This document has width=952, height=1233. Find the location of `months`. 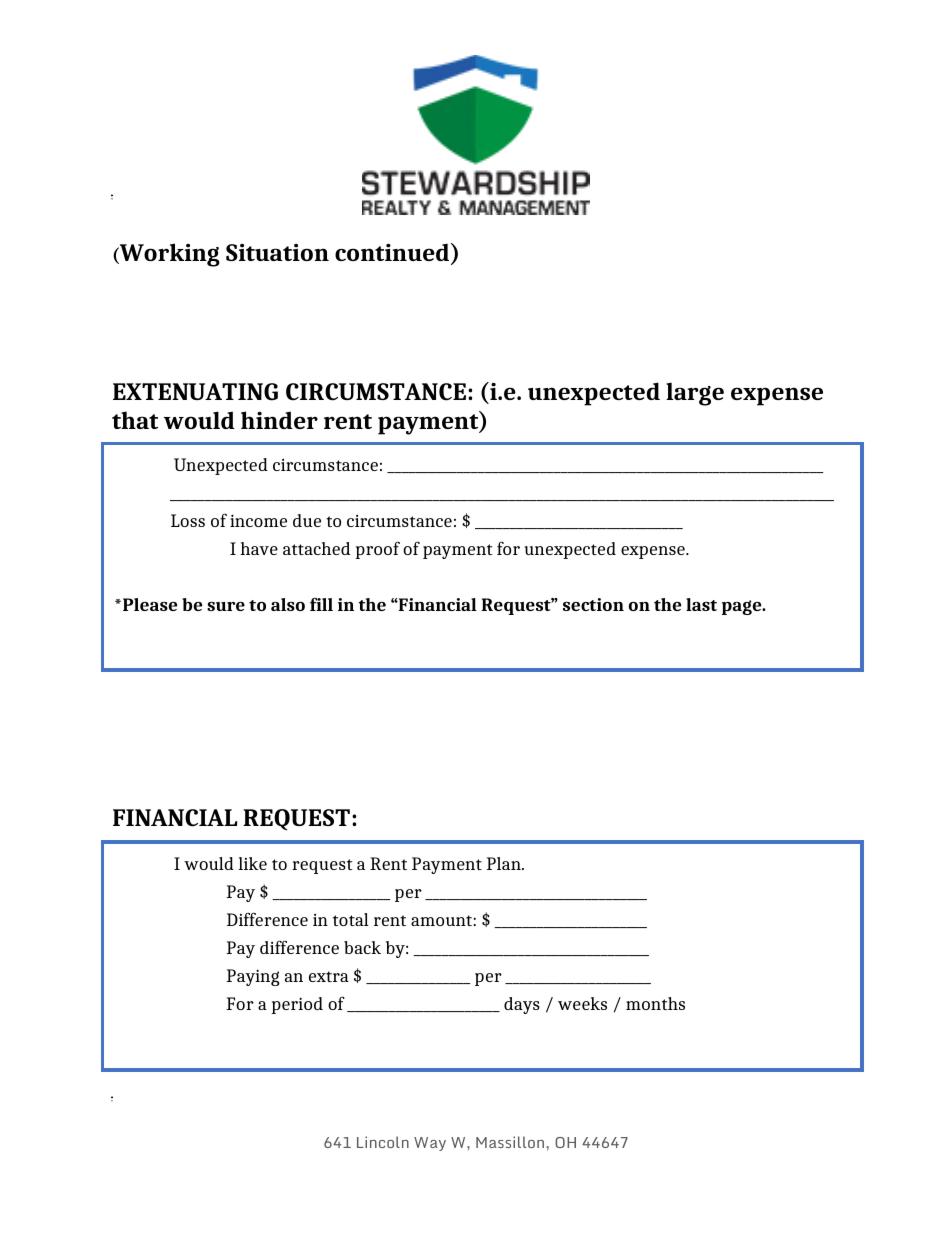

months is located at coordinates (655, 1003).
